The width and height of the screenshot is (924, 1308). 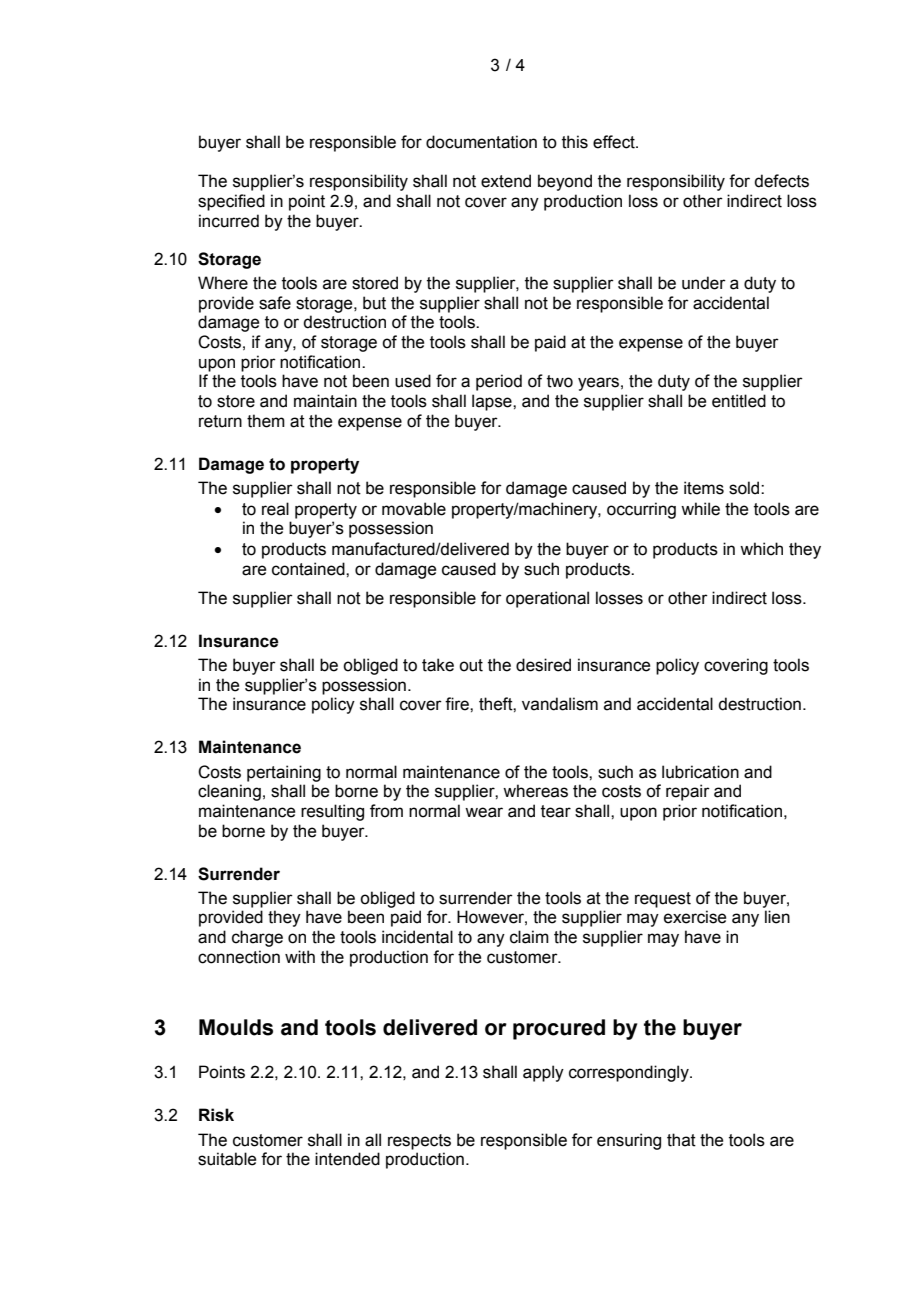 What do you see at coordinates (257, 938) in the screenshot?
I see `charge` at bounding box center [257, 938].
